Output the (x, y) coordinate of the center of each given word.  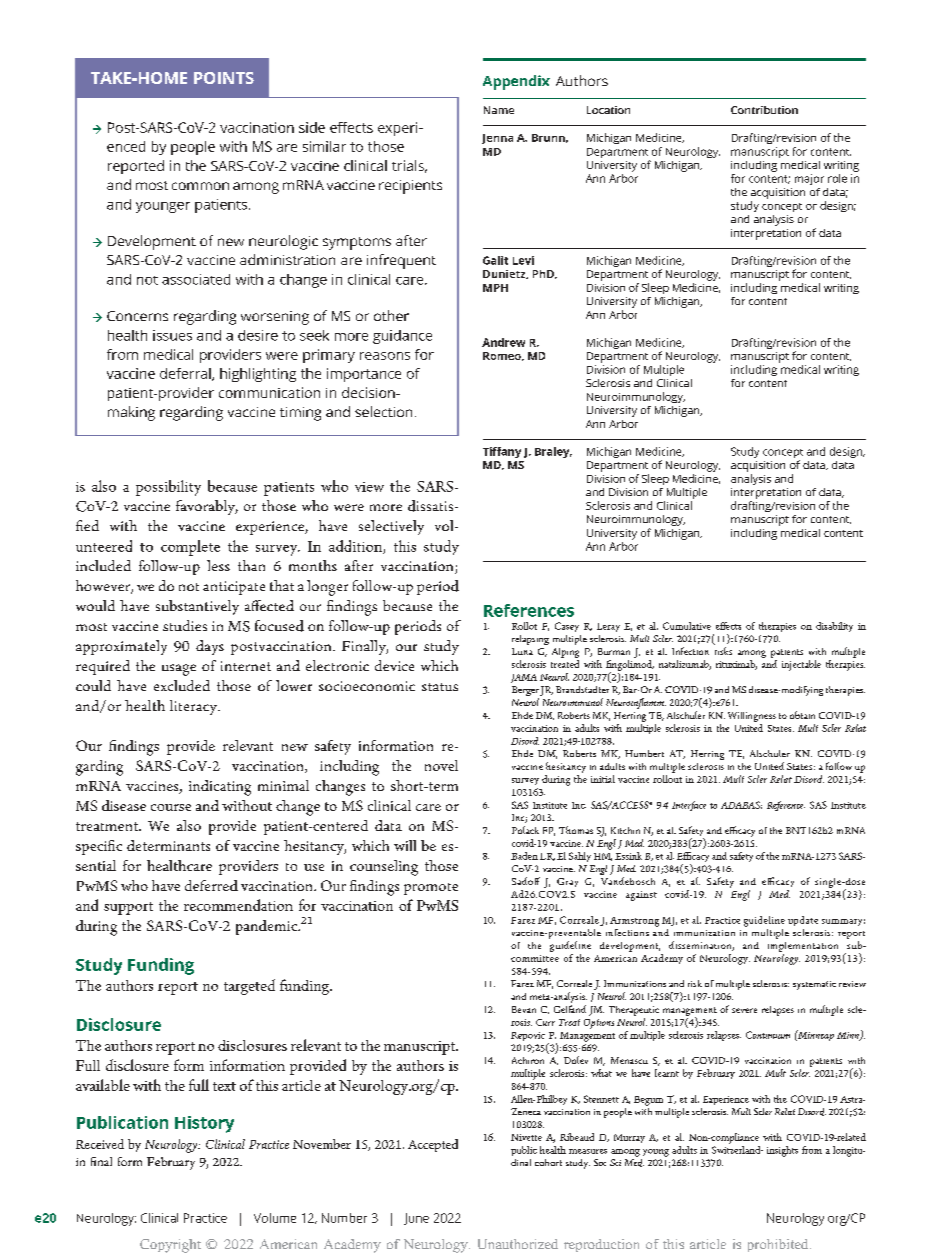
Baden (524, 856)
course (171, 807)
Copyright (170, 1246)
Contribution (764, 110)
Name (499, 110)
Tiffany (502, 452)
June (416, 1219)
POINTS (224, 78)
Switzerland (737, 1150)
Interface (689, 806)
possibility (168, 488)
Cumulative (687, 626)
